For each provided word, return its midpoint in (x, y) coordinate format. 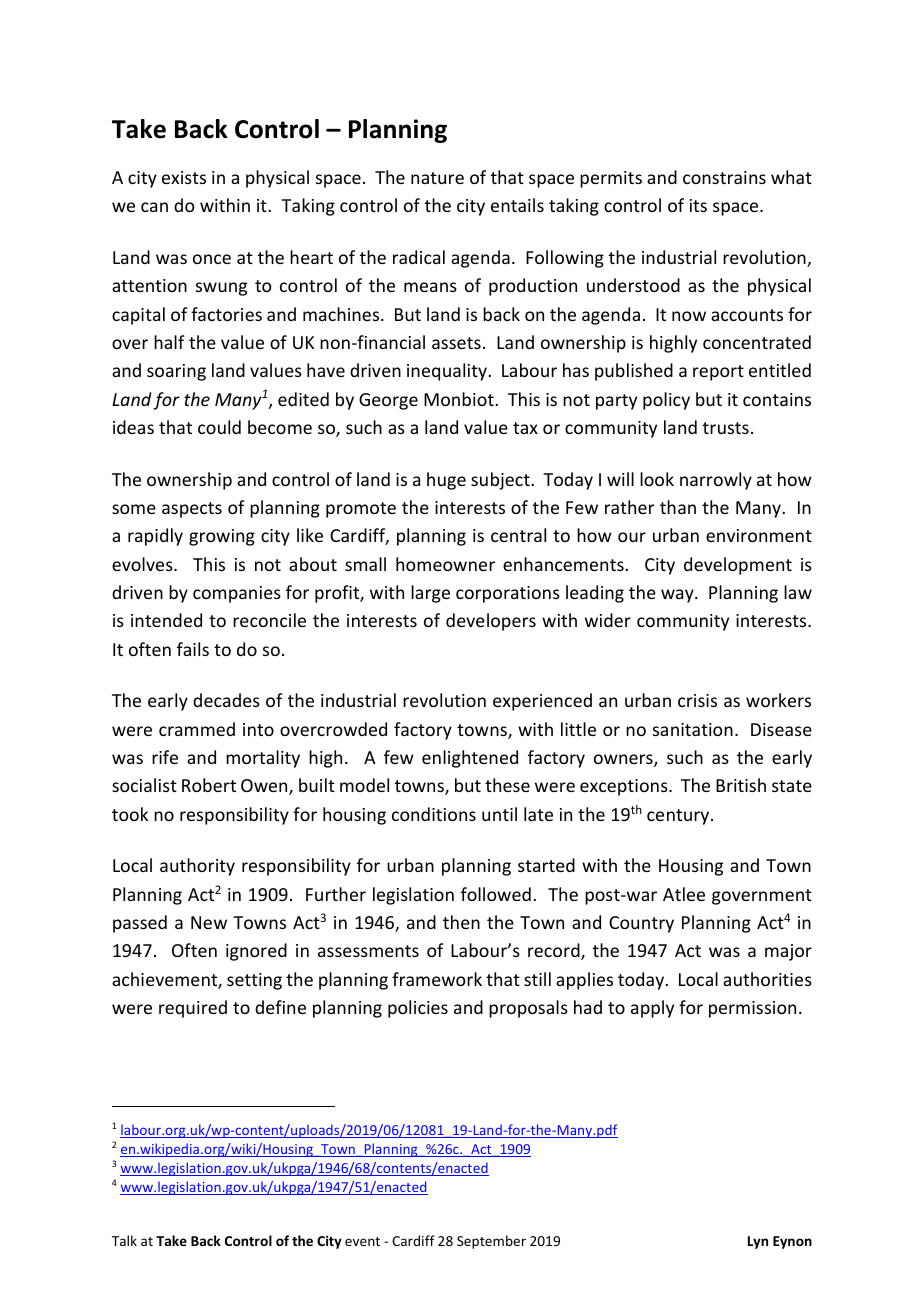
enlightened (470, 759)
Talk (124, 1240)
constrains (724, 177)
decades (226, 700)
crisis (697, 700)
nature (437, 178)
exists (184, 177)
